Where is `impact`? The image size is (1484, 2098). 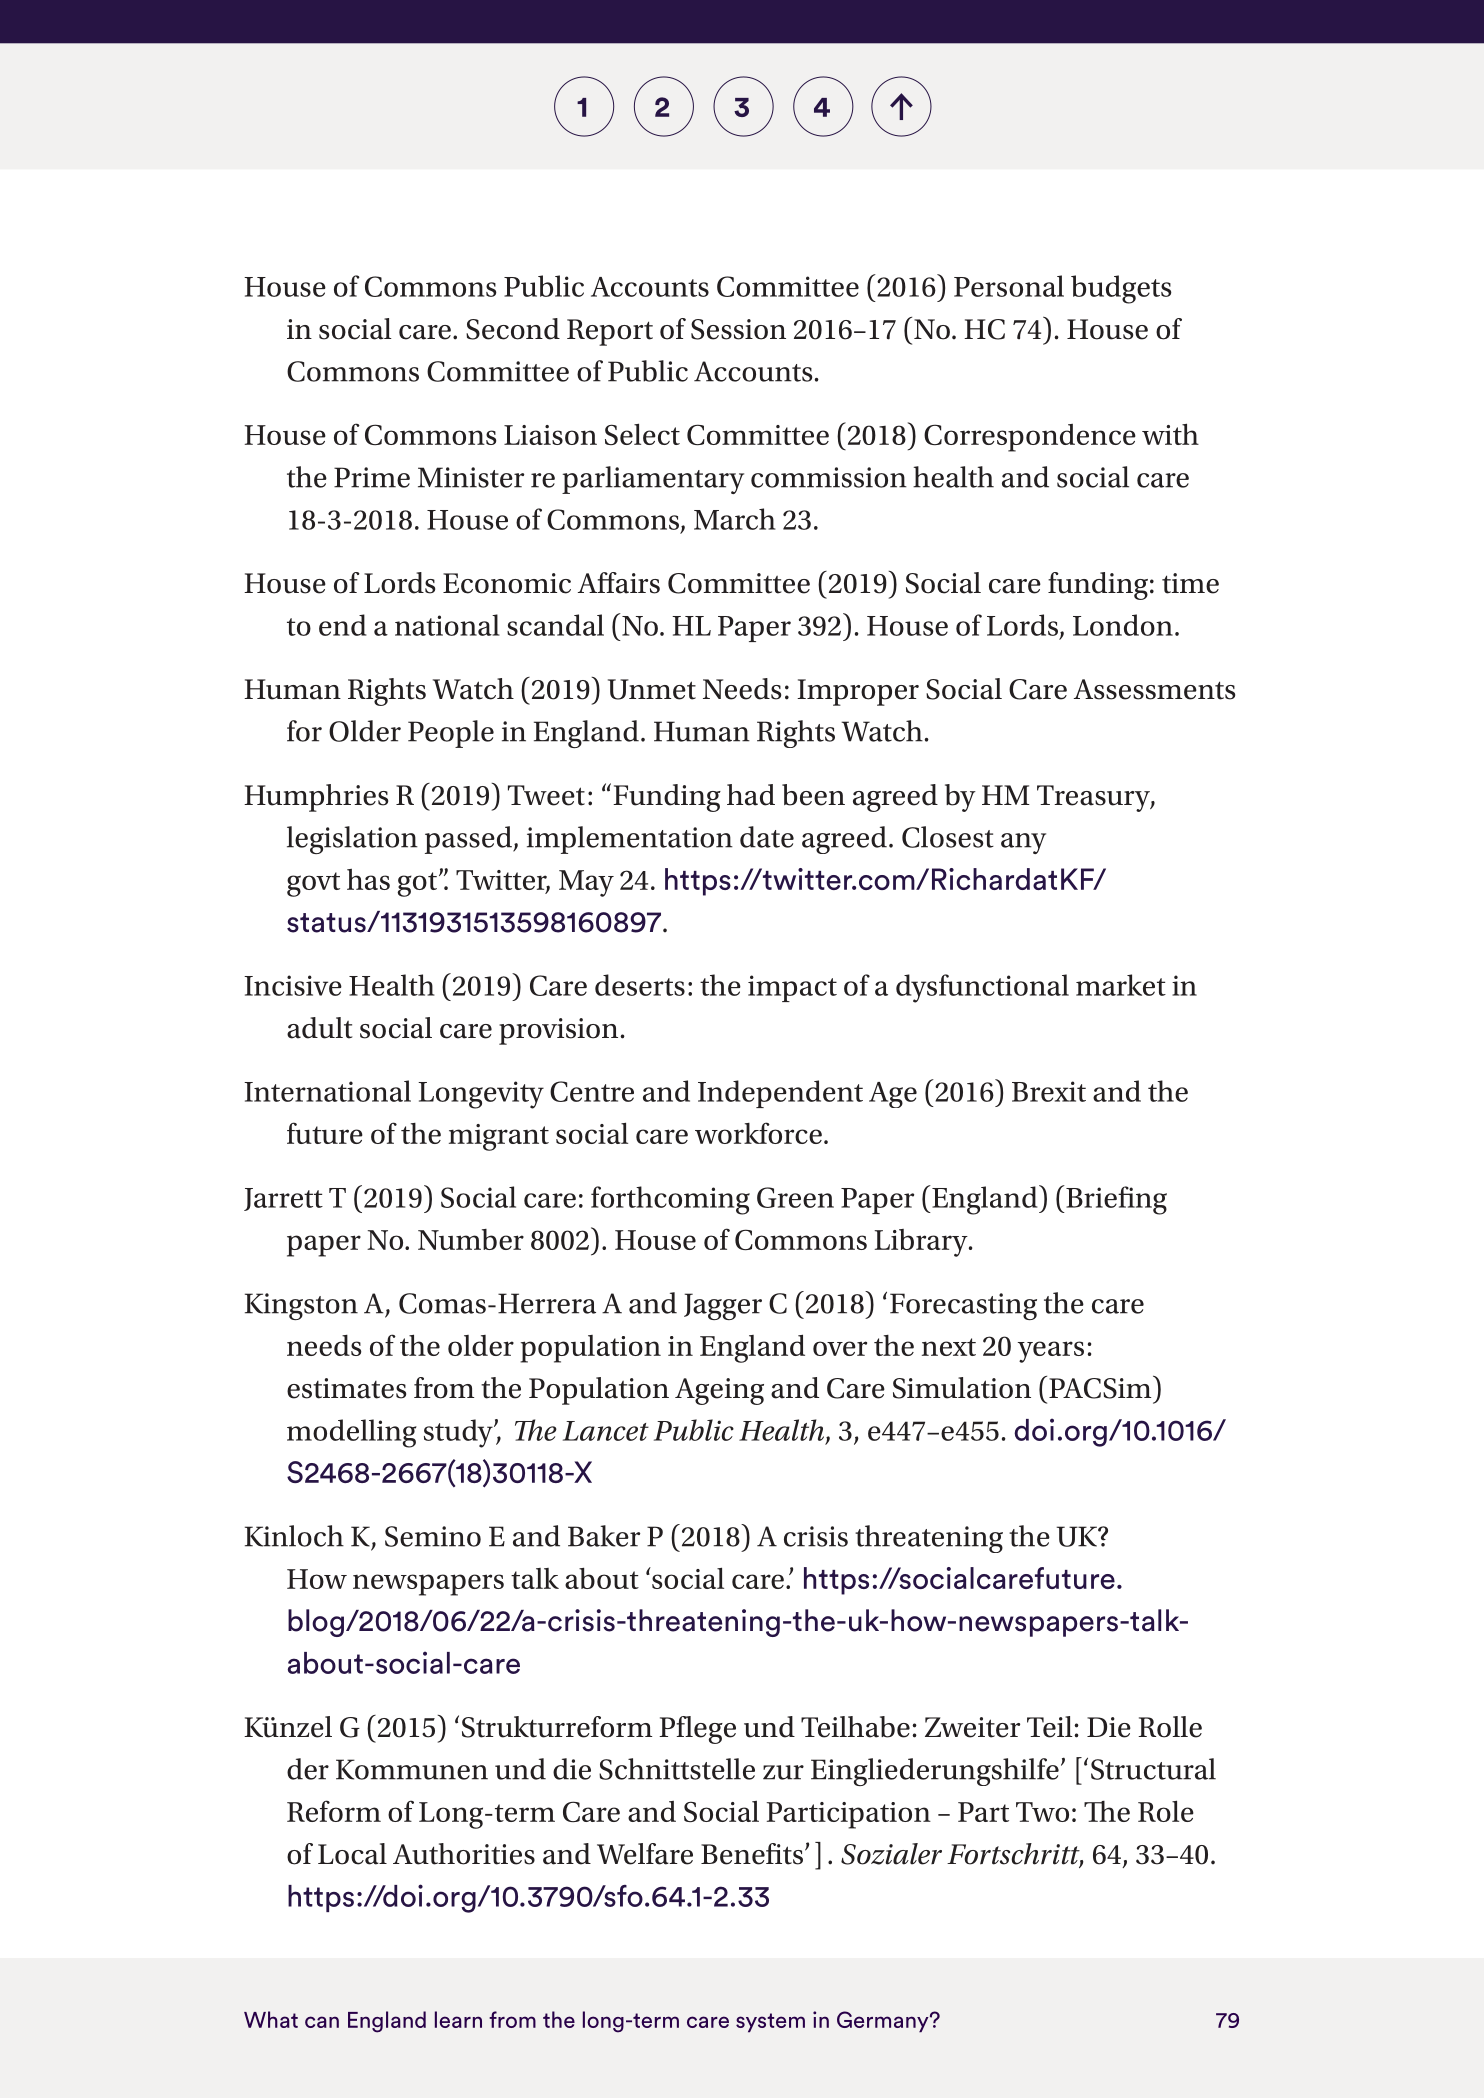
impact is located at coordinates (792, 988).
